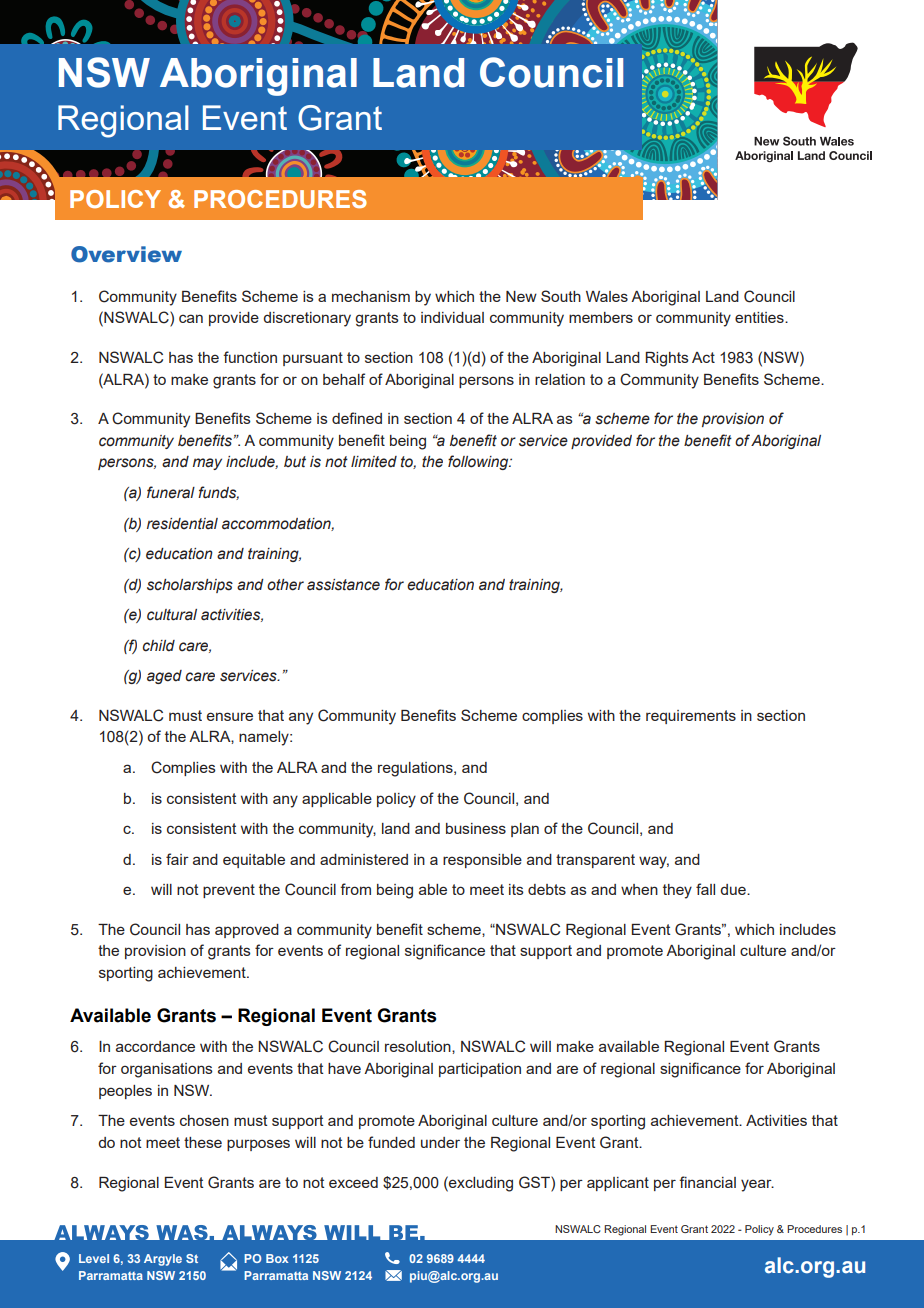 The height and width of the screenshot is (1308, 924). What do you see at coordinates (343, 585) in the screenshot?
I see `assistance` at bounding box center [343, 585].
